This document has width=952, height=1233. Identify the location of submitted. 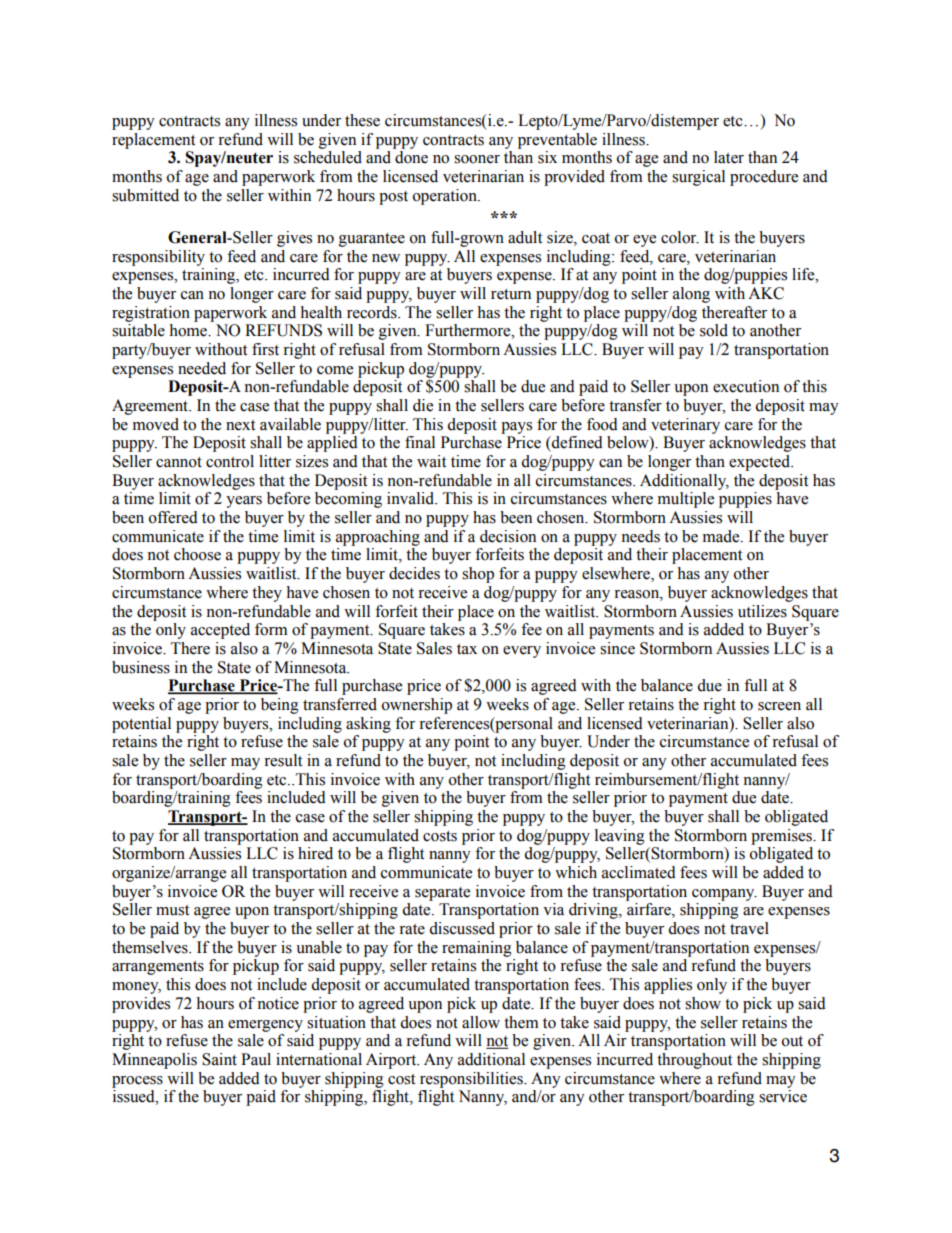
(145, 195).
